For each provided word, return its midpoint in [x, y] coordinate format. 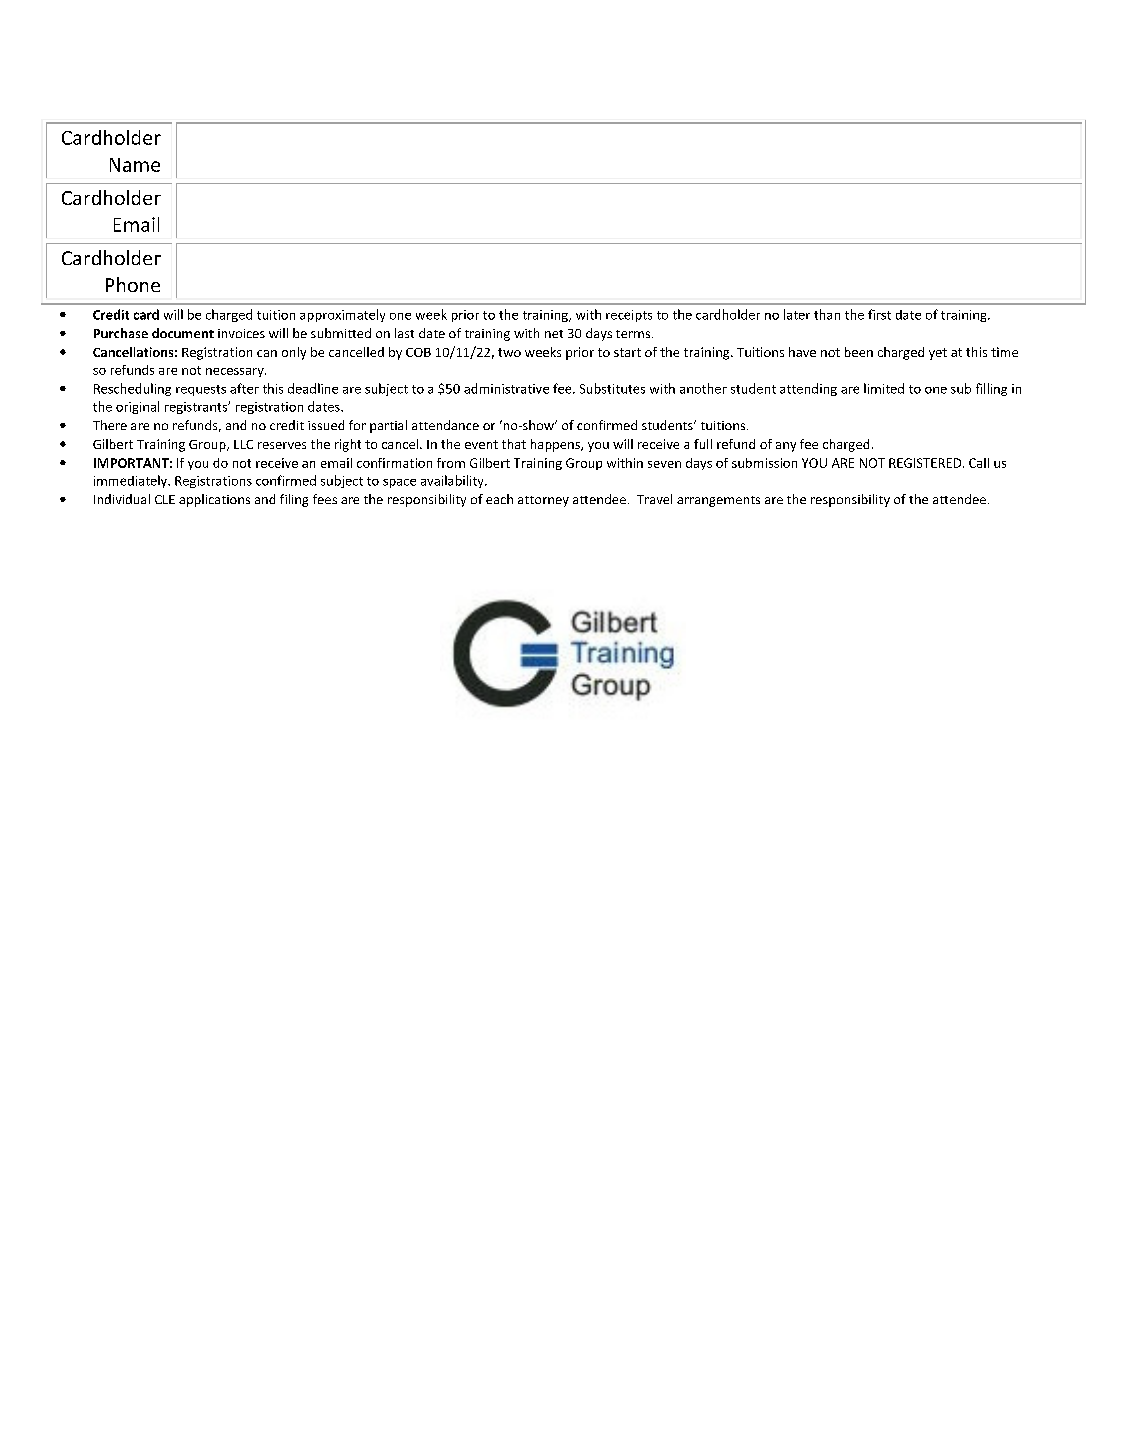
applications [214, 500]
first [879, 314]
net [554, 334]
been [859, 352]
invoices [241, 333]
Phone [133, 284]
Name [135, 165]
